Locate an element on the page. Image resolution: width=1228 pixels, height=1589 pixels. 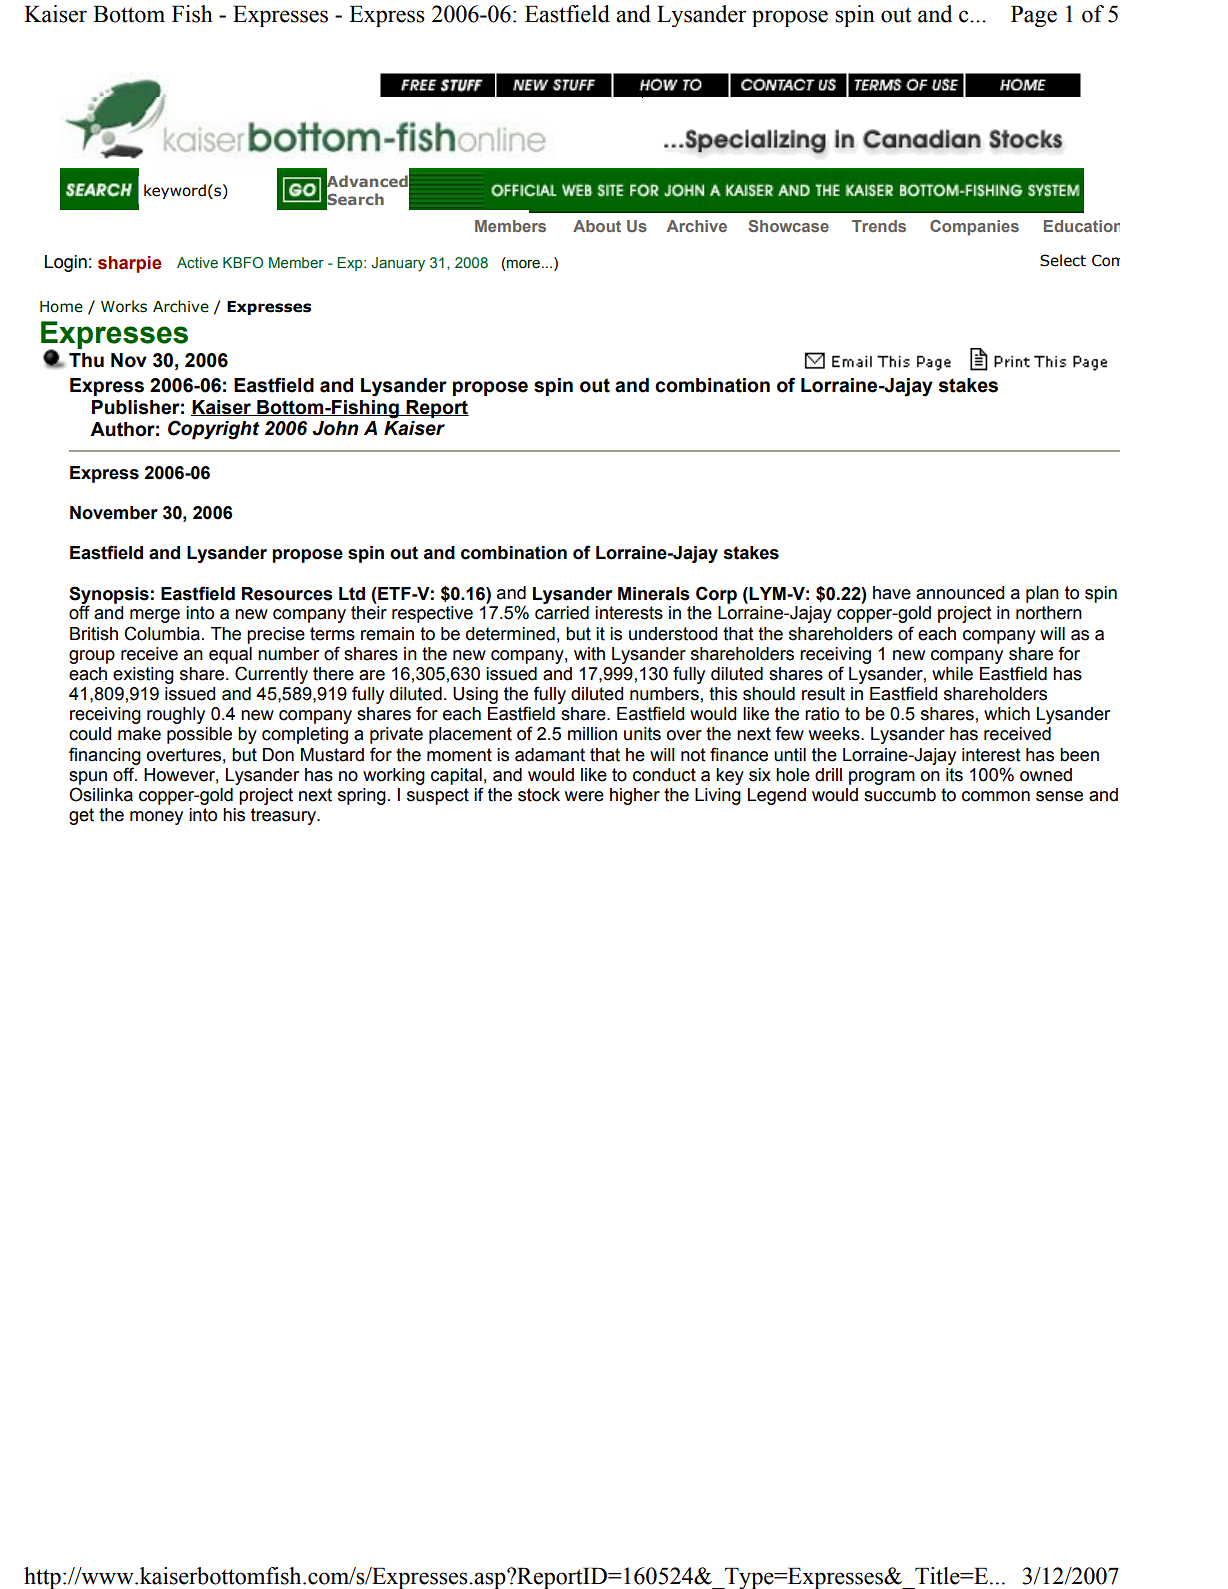
merge is located at coordinates (155, 616).
